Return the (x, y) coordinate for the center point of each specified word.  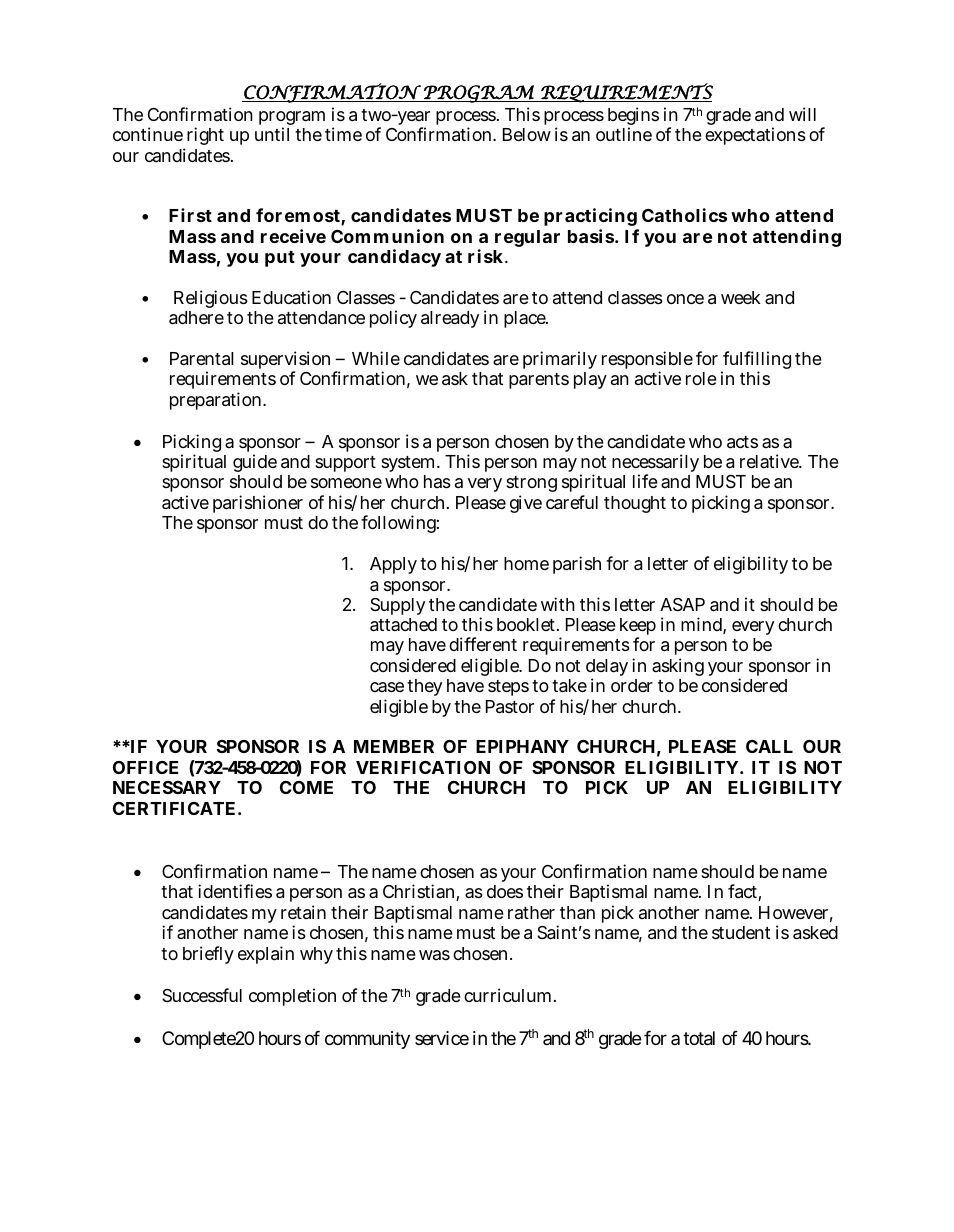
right (204, 138)
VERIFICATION (423, 767)
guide (255, 465)
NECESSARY (167, 787)
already (450, 319)
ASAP (682, 605)
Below (527, 134)
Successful (202, 995)
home (526, 563)
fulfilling (756, 361)
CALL (769, 746)
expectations (755, 136)
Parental (202, 359)
